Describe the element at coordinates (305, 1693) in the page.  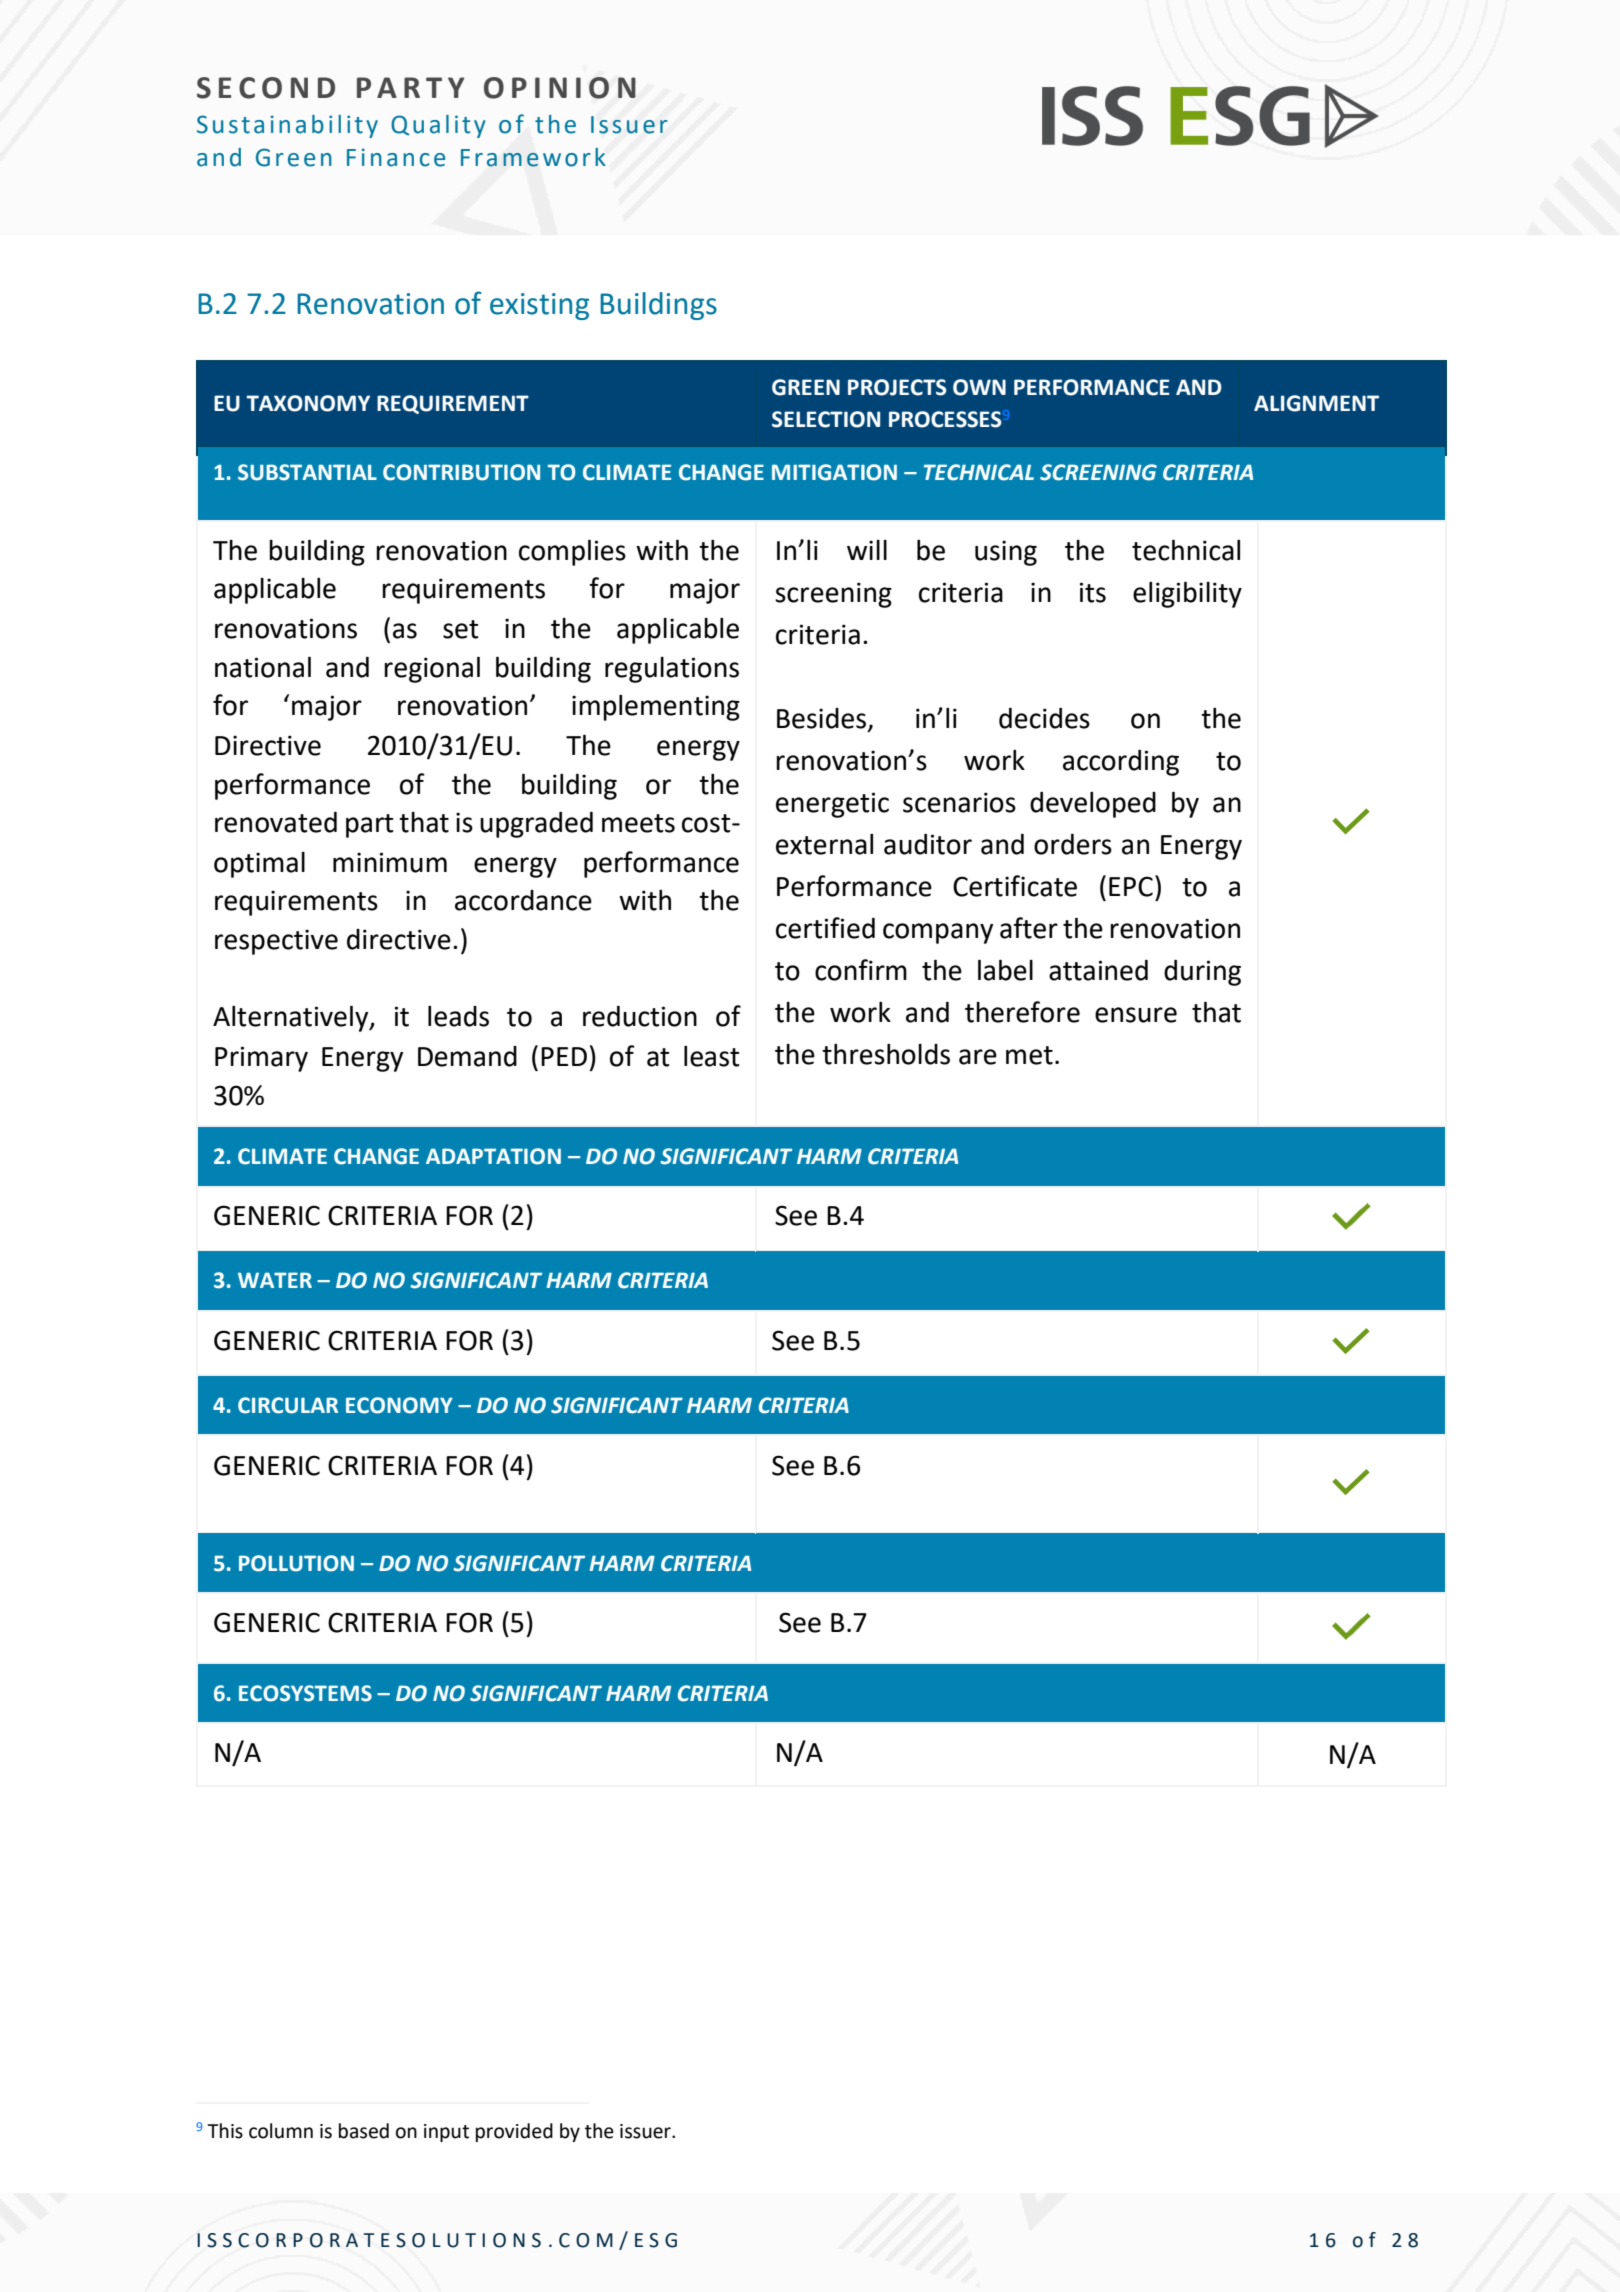
I see `ECOSYSTEMS` at that location.
